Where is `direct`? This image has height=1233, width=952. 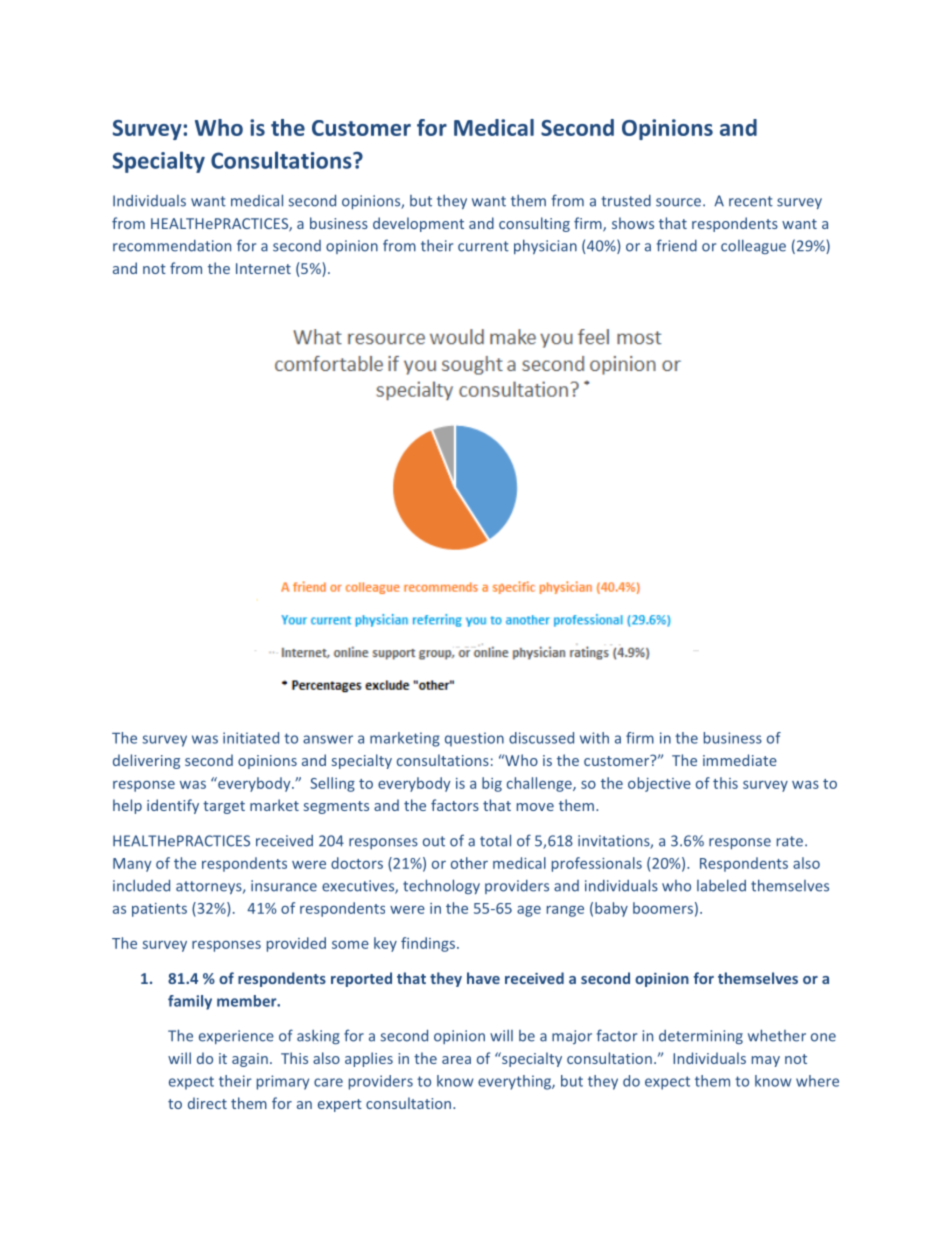
direct is located at coordinates (207, 1103).
